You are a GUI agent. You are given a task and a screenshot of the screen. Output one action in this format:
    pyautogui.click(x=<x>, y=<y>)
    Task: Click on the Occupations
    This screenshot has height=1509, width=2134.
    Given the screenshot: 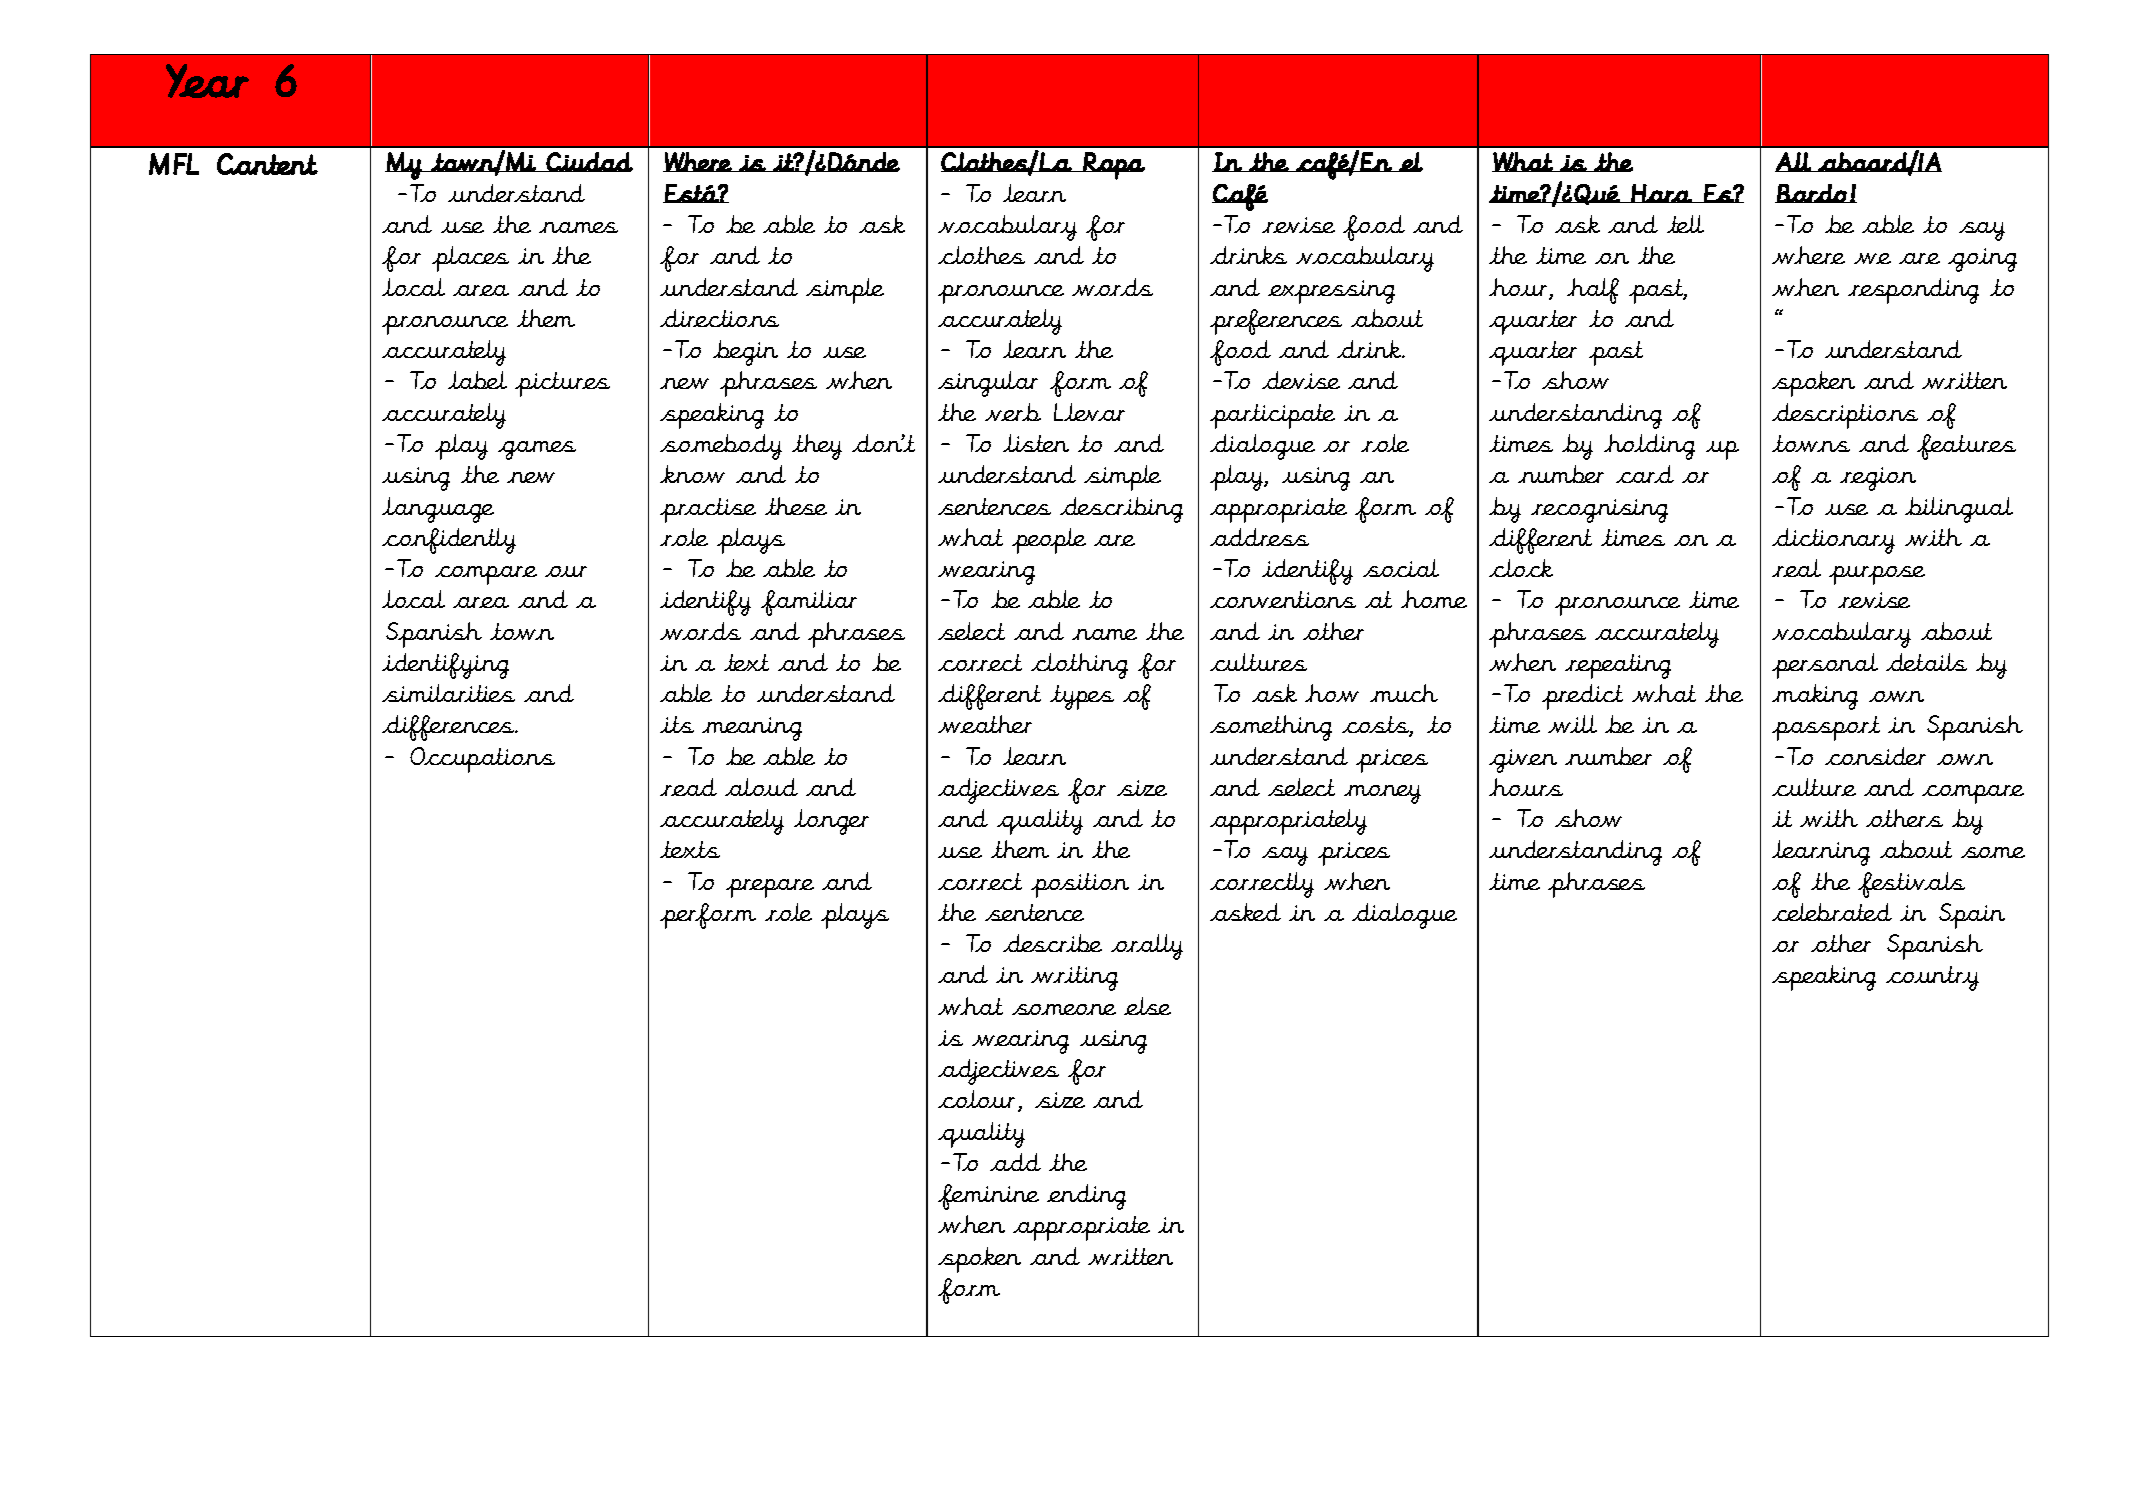 What is the action you would take?
    pyautogui.click(x=482, y=760)
